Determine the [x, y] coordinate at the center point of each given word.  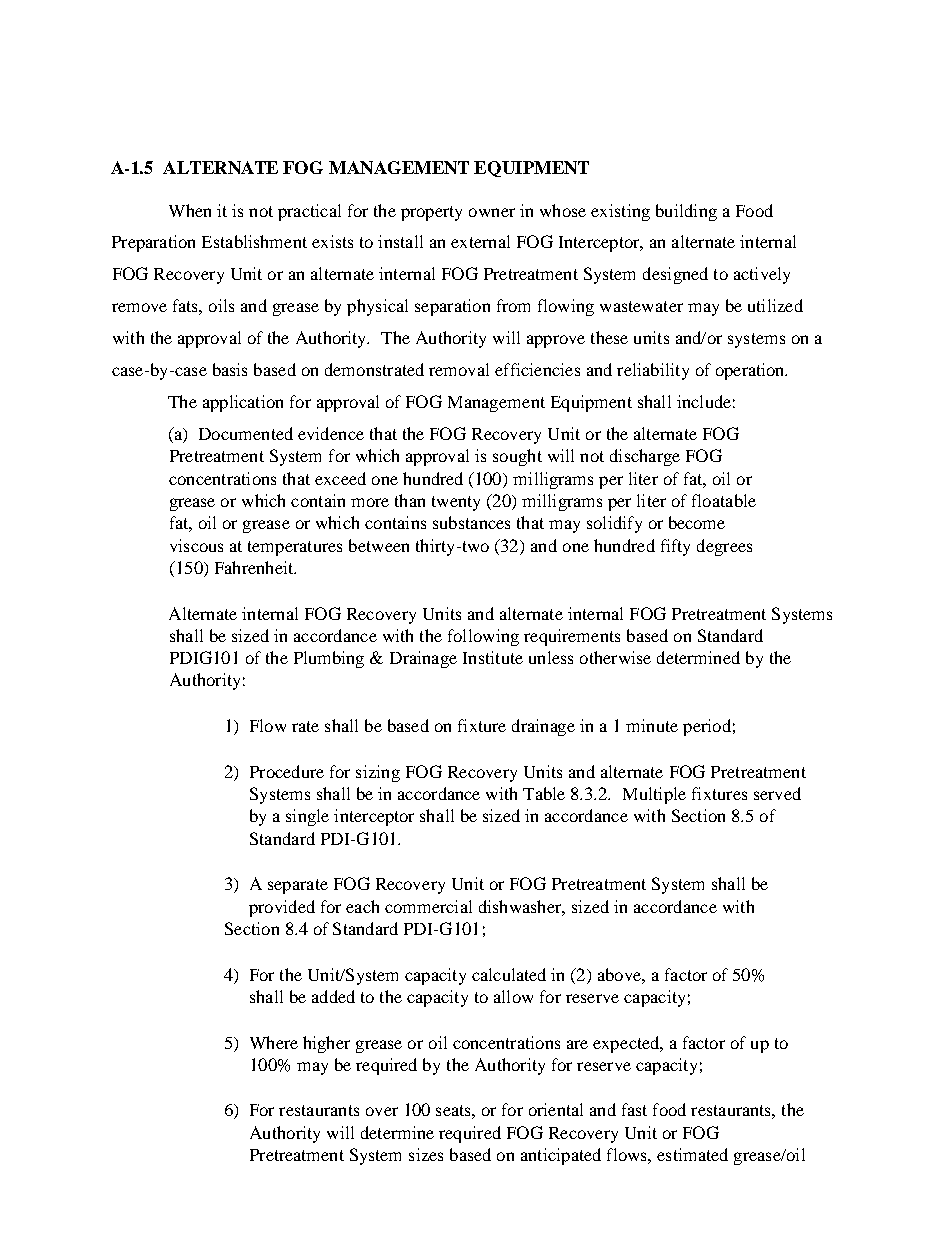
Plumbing [329, 659]
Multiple [654, 795]
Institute [493, 657]
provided [282, 908]
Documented [246, 433]
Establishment [254, 241]
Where [274, 1042]
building [686, 212]
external [480, 241]
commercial [428, 906]
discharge [645, 457]
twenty [456, 503]
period [707, 727]
